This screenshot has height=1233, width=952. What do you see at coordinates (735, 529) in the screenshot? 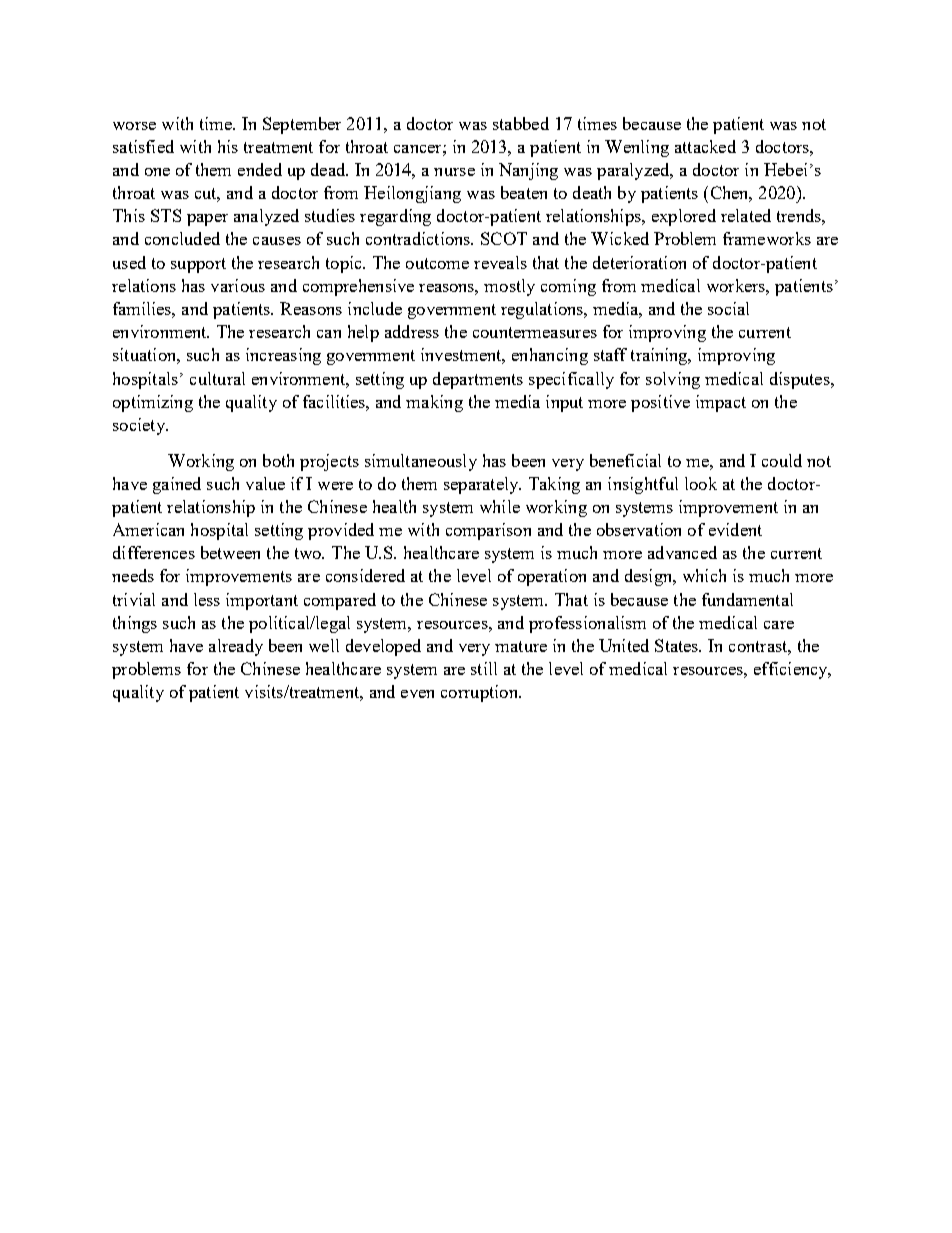
I see `evident` at bounding box center [735, 529].
